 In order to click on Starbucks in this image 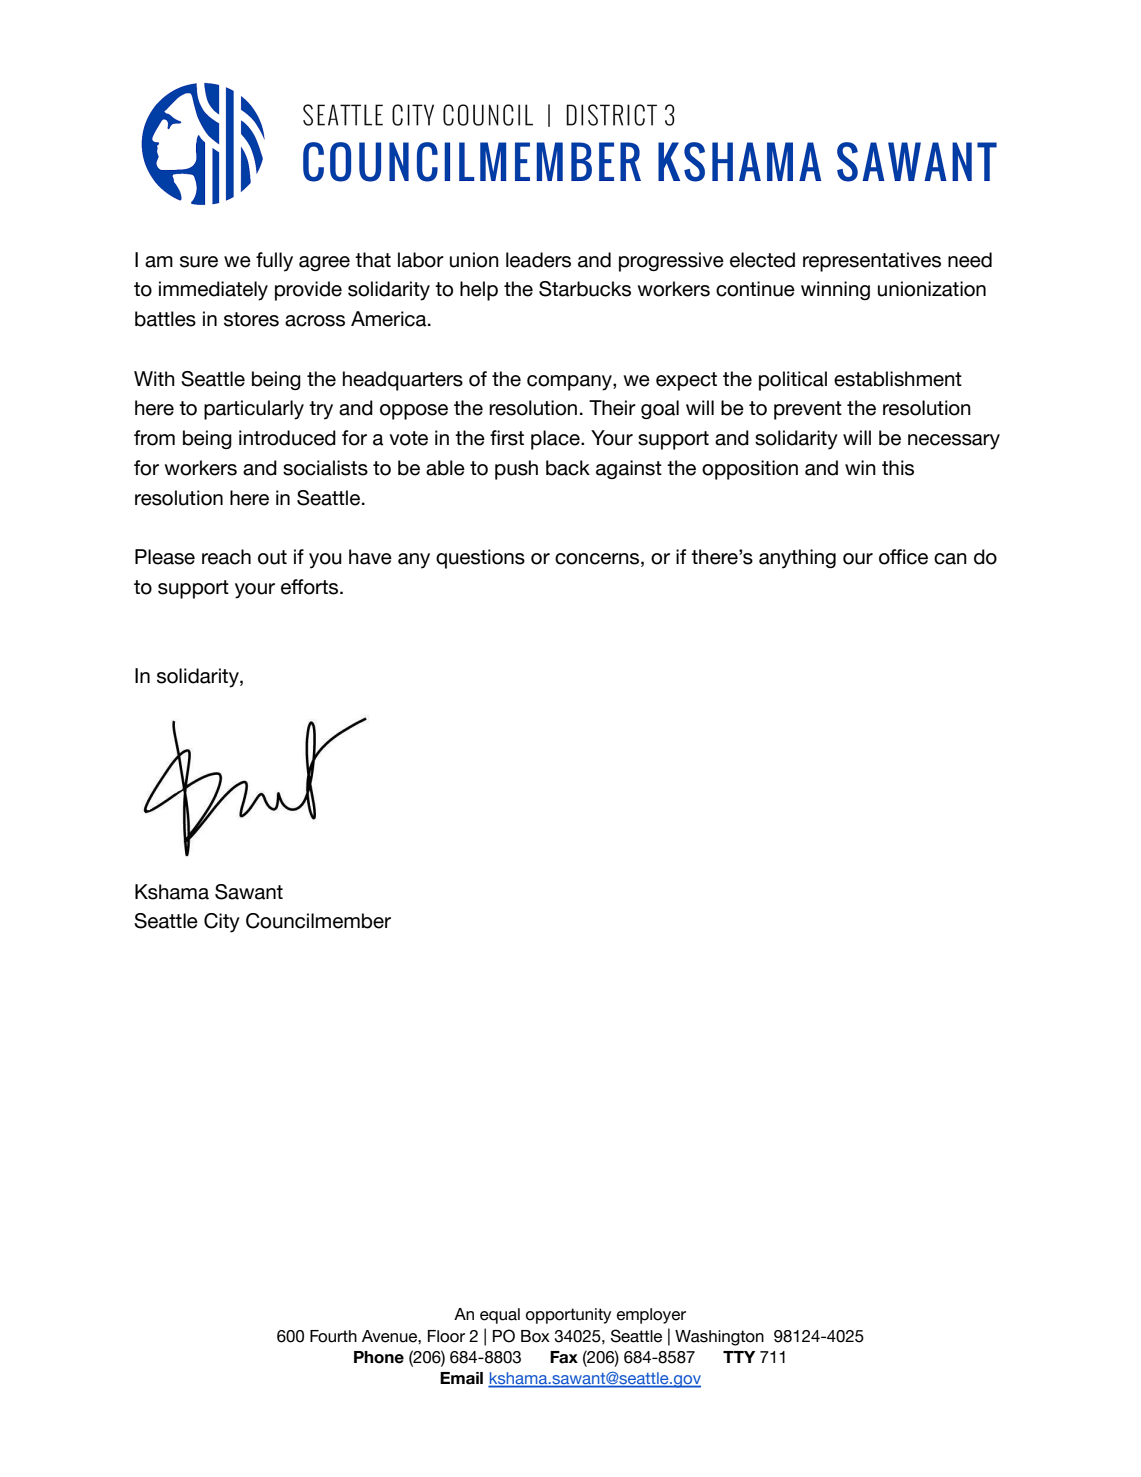, I will do `click(585, 289)`.
